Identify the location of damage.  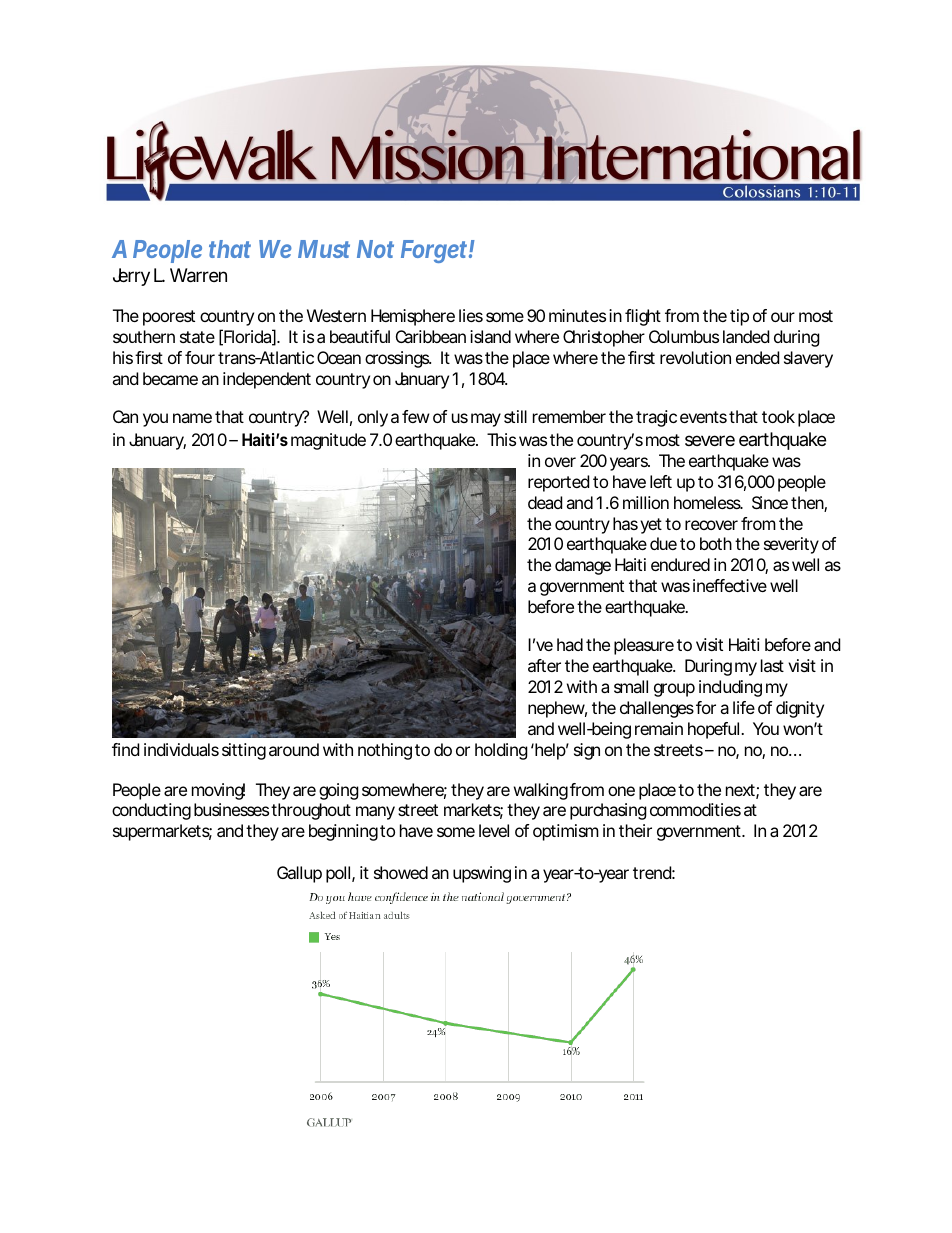
(583, 566).
